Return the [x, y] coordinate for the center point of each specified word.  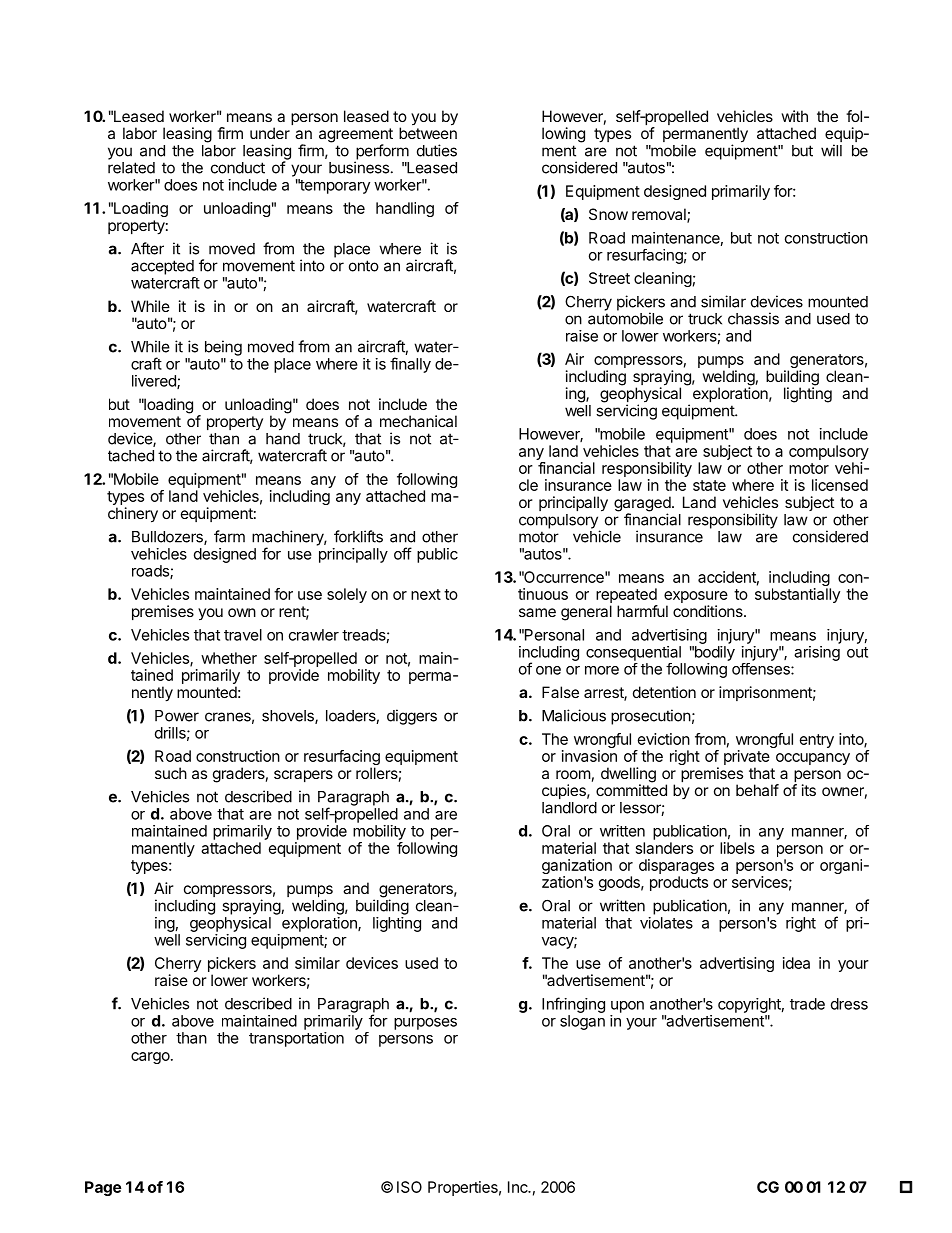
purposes [425, 1024]
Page [103, 1188]
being [223, 348]
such [171, 773]
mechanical [418, 421]
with [794, 116]
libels [737, 848]
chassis [753, 318]
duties [437, 150]
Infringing [573, 1005]
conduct [238, 168]
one [548, 670]
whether [229, 658]
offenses [762, 669]
